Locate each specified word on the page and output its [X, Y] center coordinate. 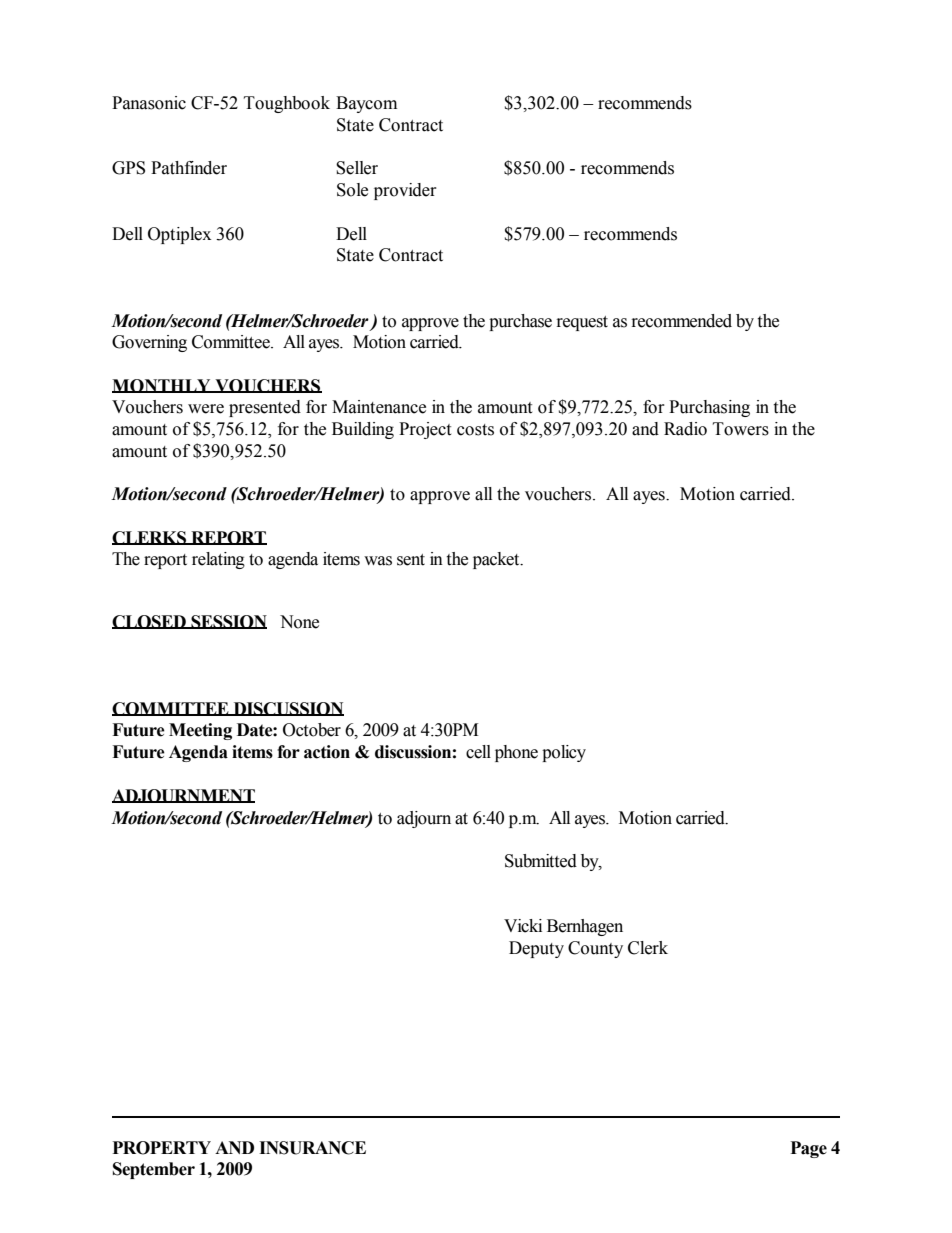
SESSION [228, 622]
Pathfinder [189, 168]
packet [497, 560]
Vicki [523, 926]
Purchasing [709, 408]
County [595, 949]
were [206, 409]
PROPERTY [162, 1148]
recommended [682, 321]
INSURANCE [312, 1148]
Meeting [200, 731]
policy [564, 753]
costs [475, 430]
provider [405, 191]
